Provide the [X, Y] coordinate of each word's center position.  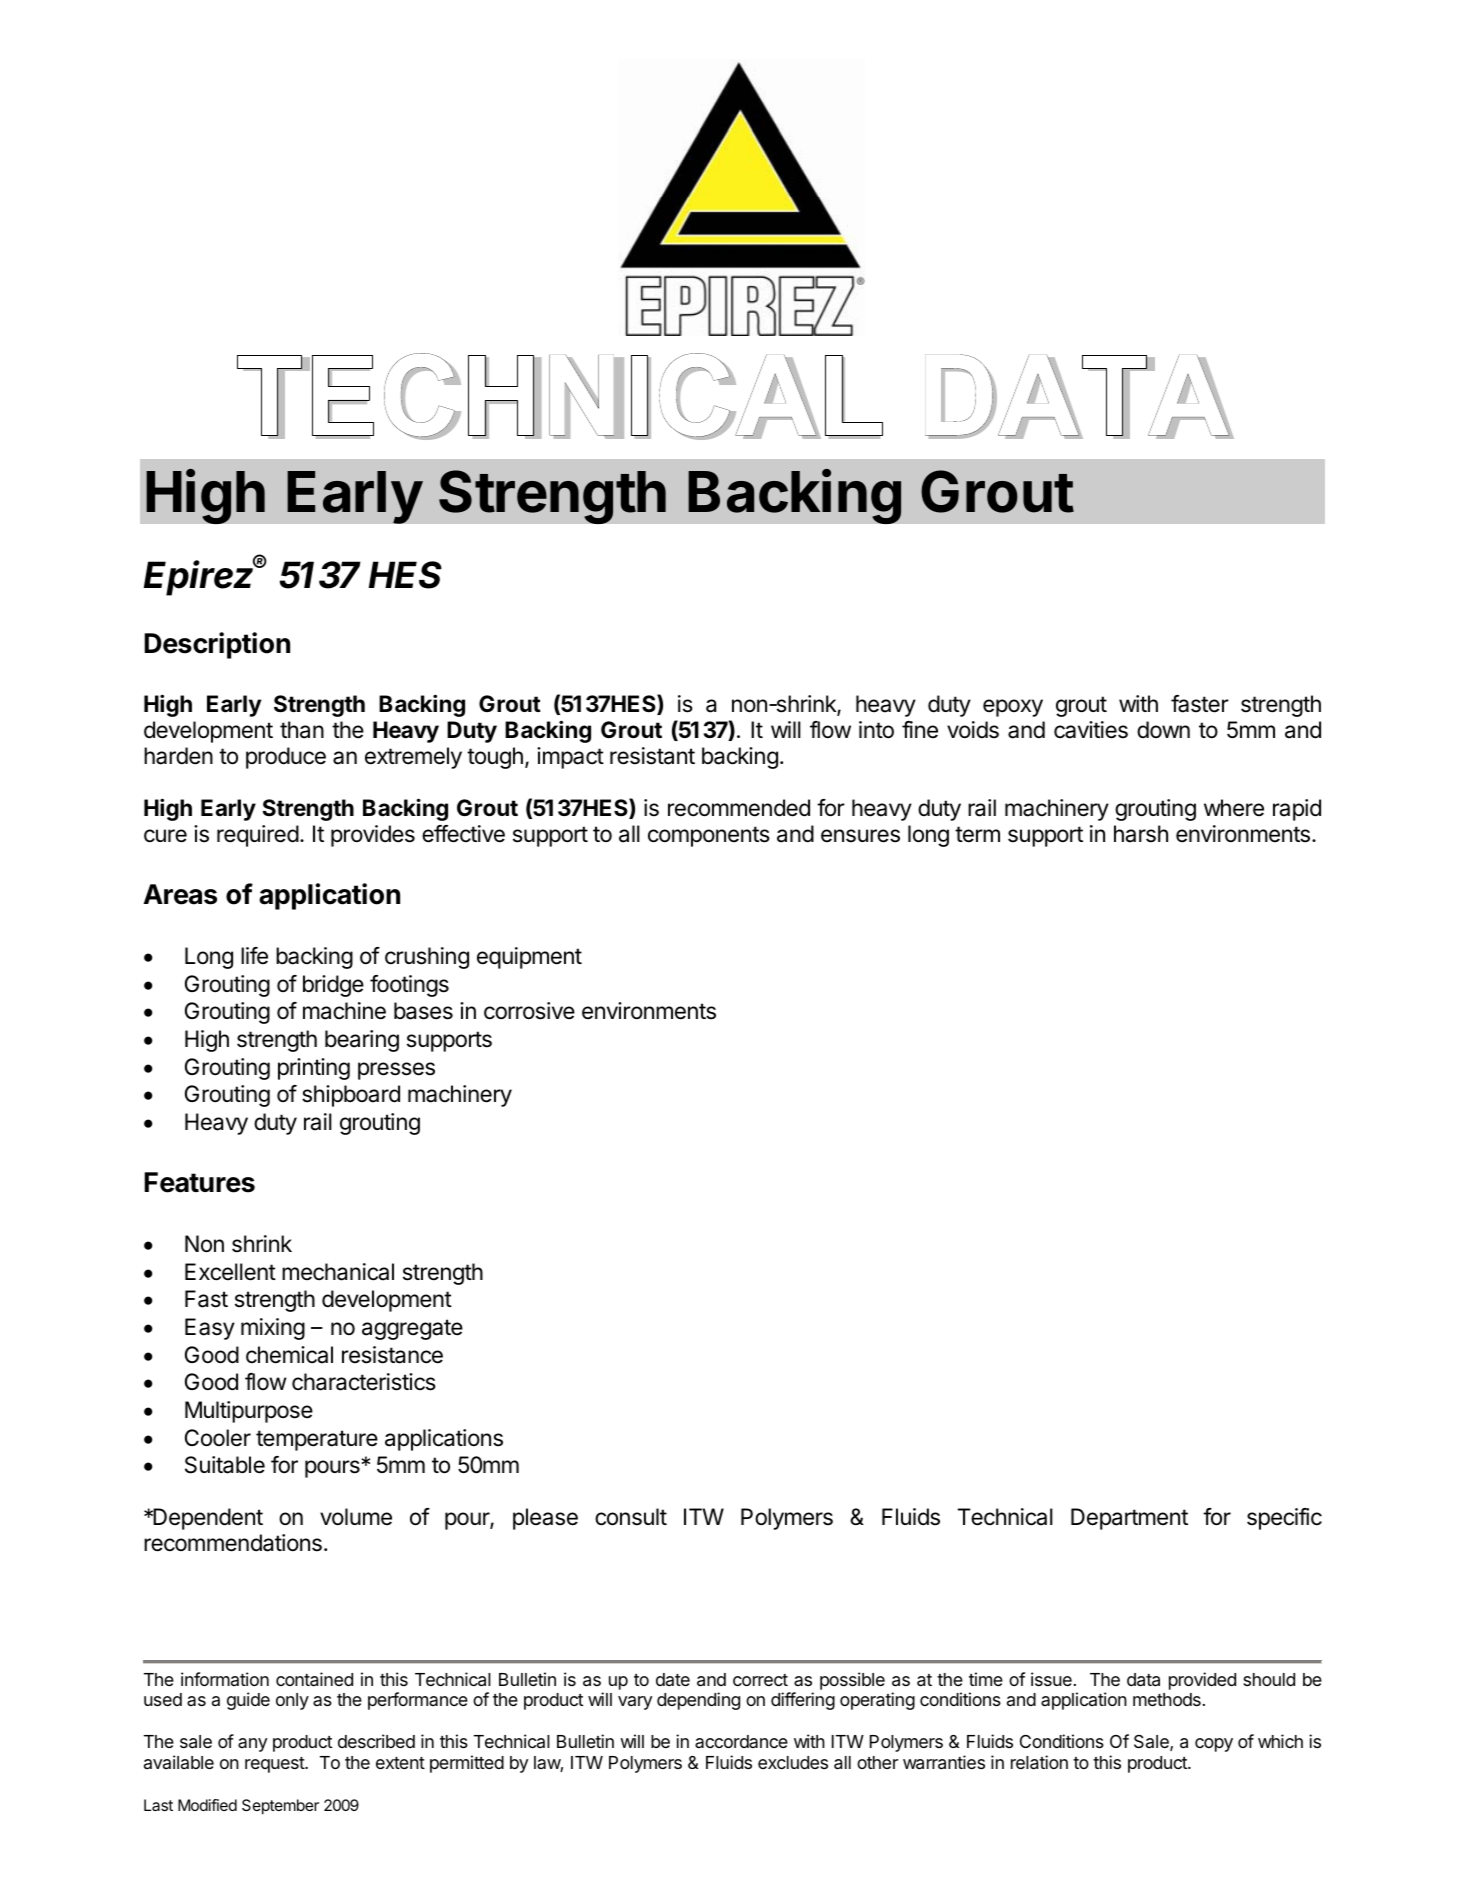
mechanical [338, 1272]
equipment [529, 958]
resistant [652, 756]
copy [1214, 1745]
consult [631, 1517]
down [1163, 729]
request [275, 1765]
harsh [1141, 834]
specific [1284, 1519]
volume [356, 1517]
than [302, 730]
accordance [741, 1741]
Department [1129, 1519]
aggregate [412, 1329]
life [254, 955]
